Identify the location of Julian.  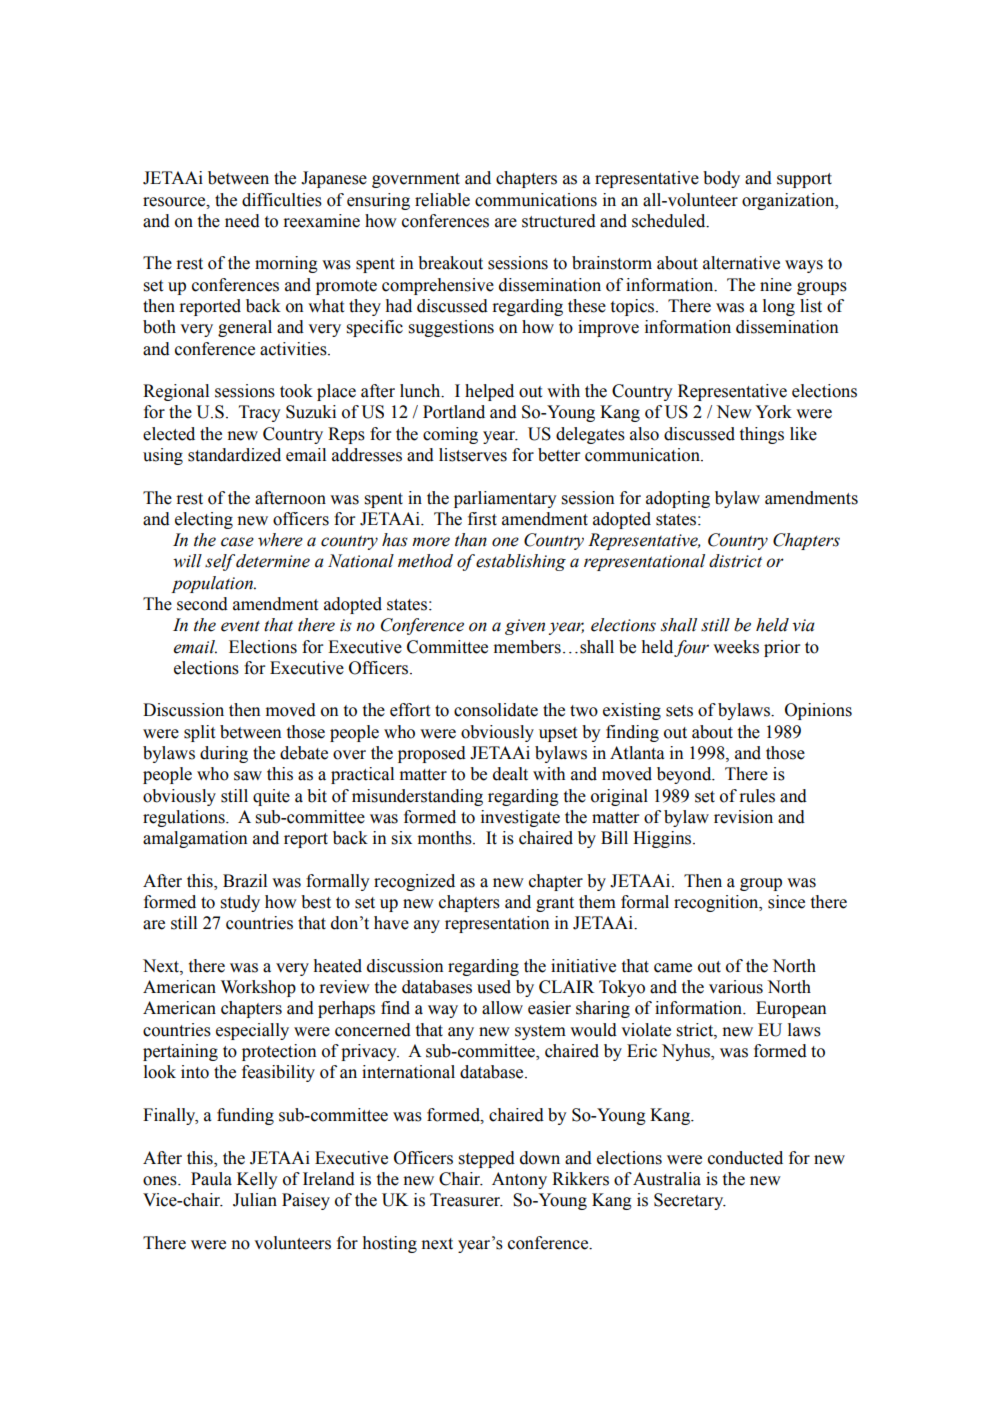
(255, 1200).
